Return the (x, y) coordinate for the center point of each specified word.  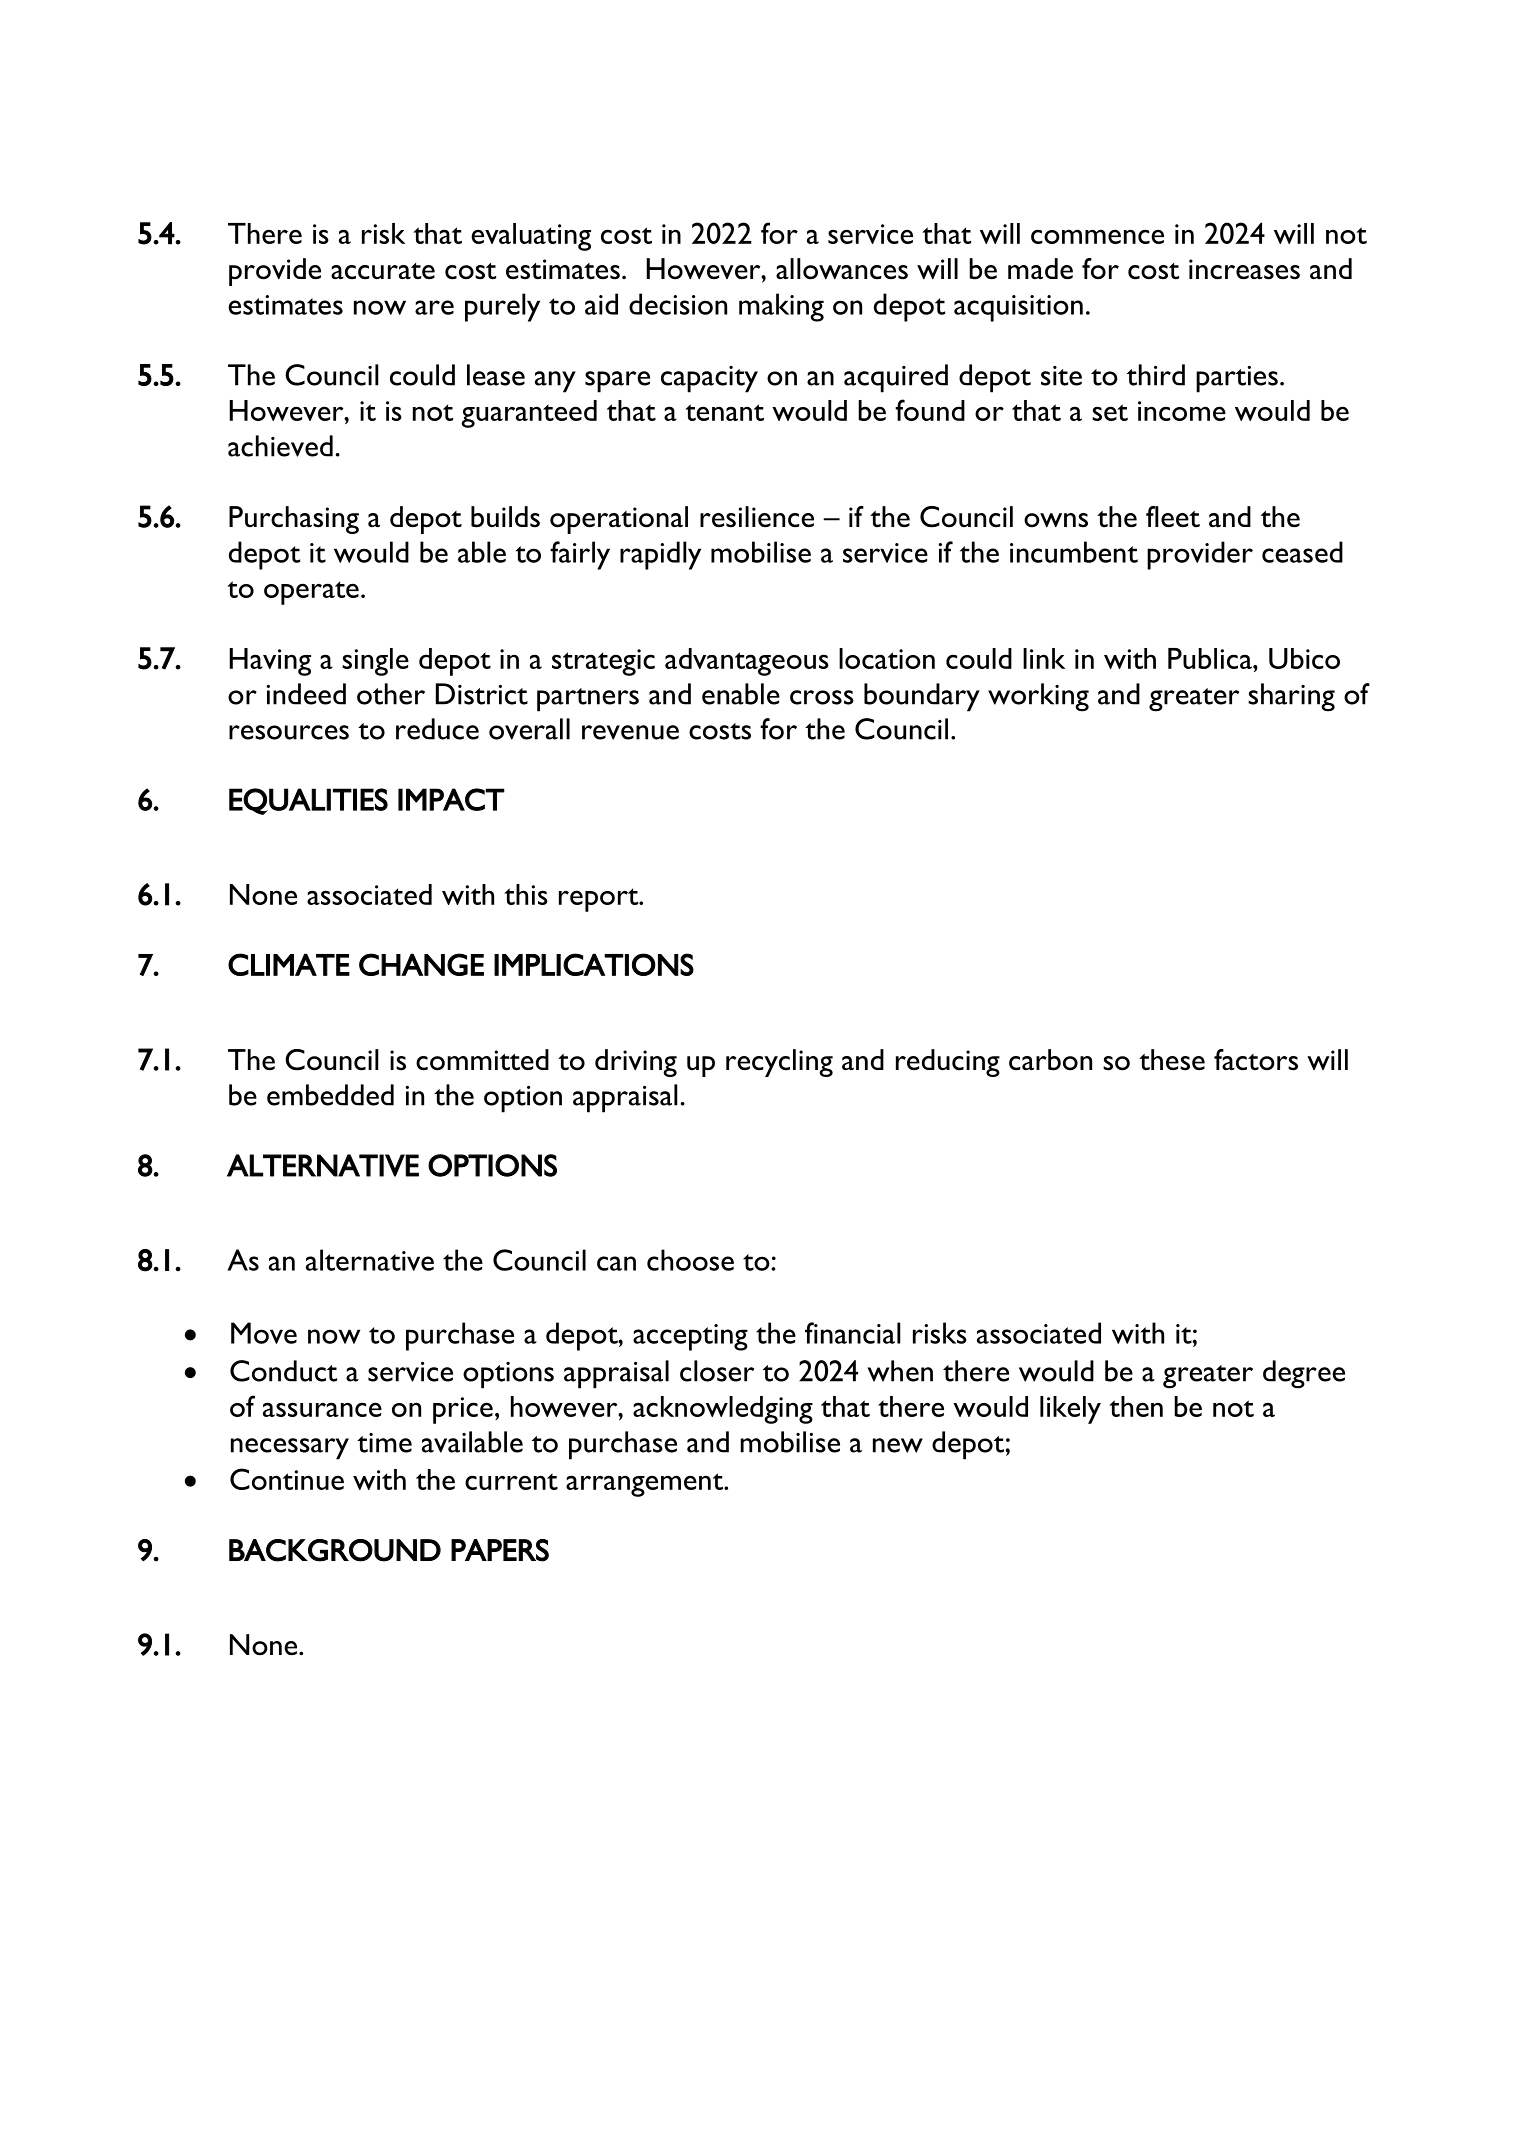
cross (822, 697)
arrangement (645, 1485)
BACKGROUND (335, 1550)
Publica (1211, 658)
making (781, 307)
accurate (383, 271)
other (391, 694)
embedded (330, 1095)
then (1136, 1406)
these (1172, 1060)
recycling (779, 1063)
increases (1244, 269)
